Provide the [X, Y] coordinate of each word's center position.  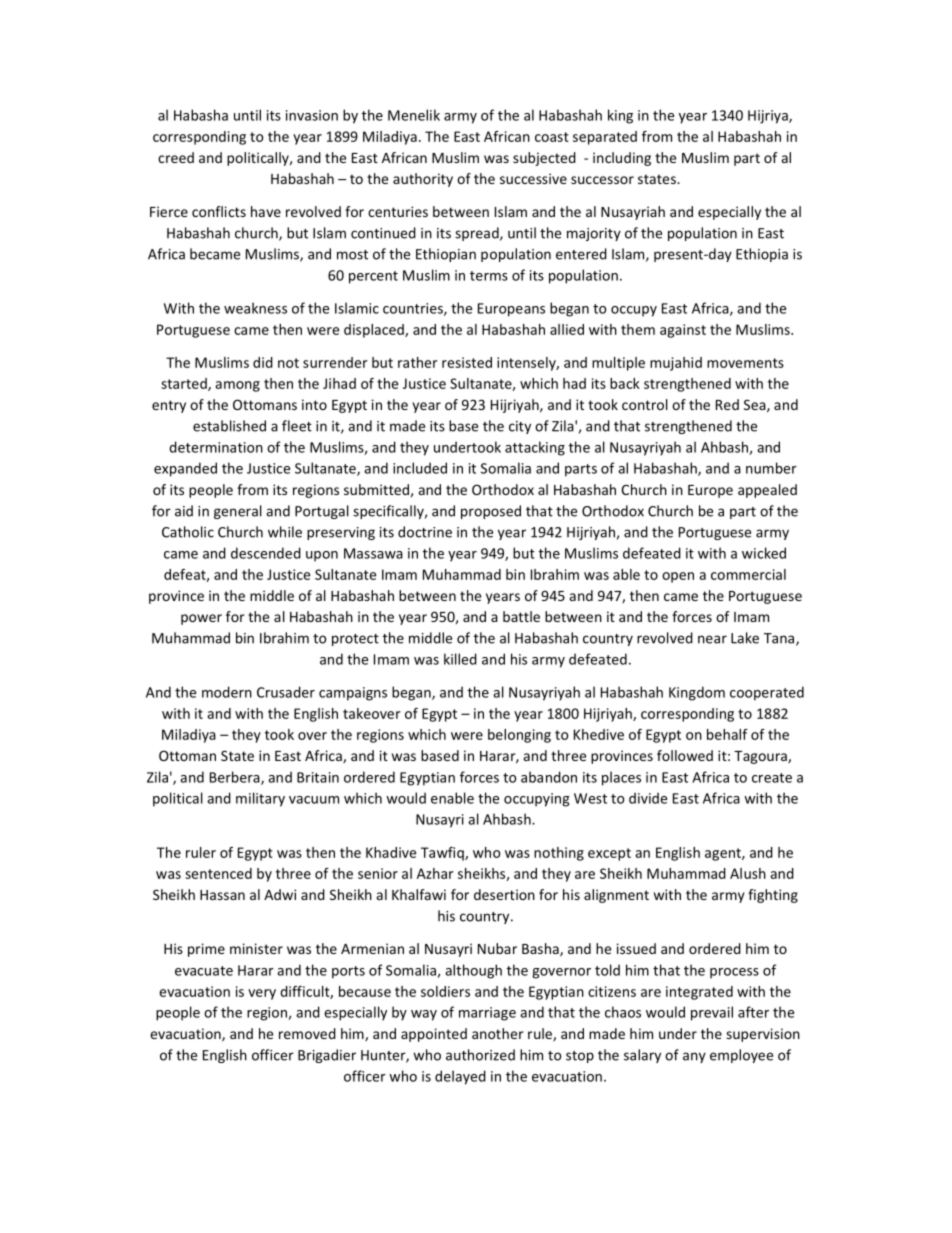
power [201, 619]
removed [307, 1033]
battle [521, 616]
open [678, 577]
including [622, 159]
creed [176, 157]
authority [423, 180]
